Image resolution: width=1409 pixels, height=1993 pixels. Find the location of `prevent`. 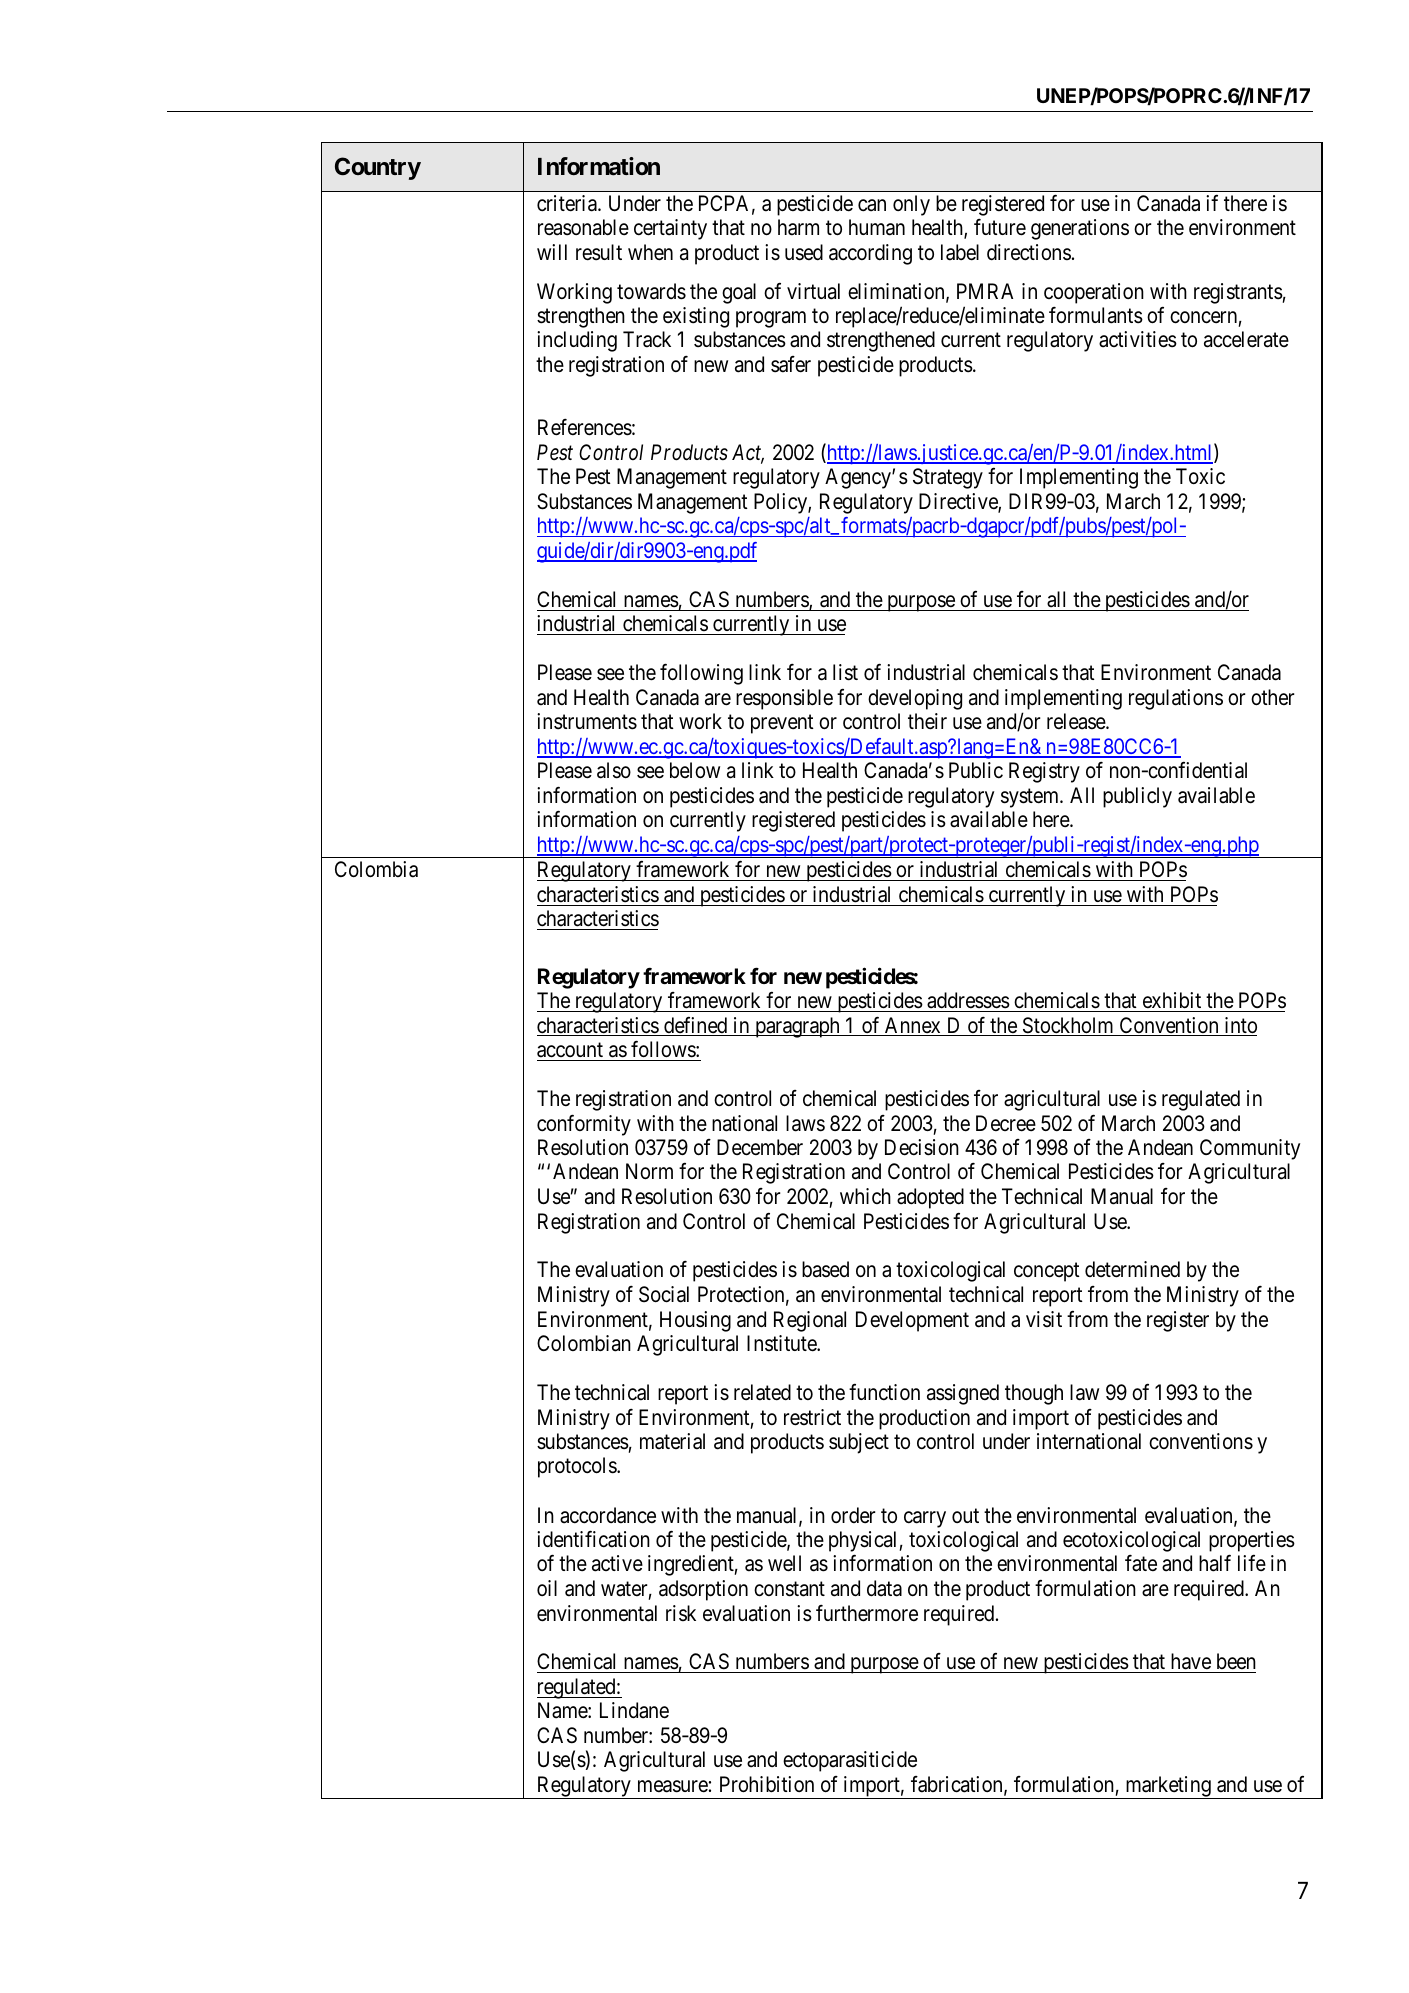

prevent is located at coordinates (782, 724).
